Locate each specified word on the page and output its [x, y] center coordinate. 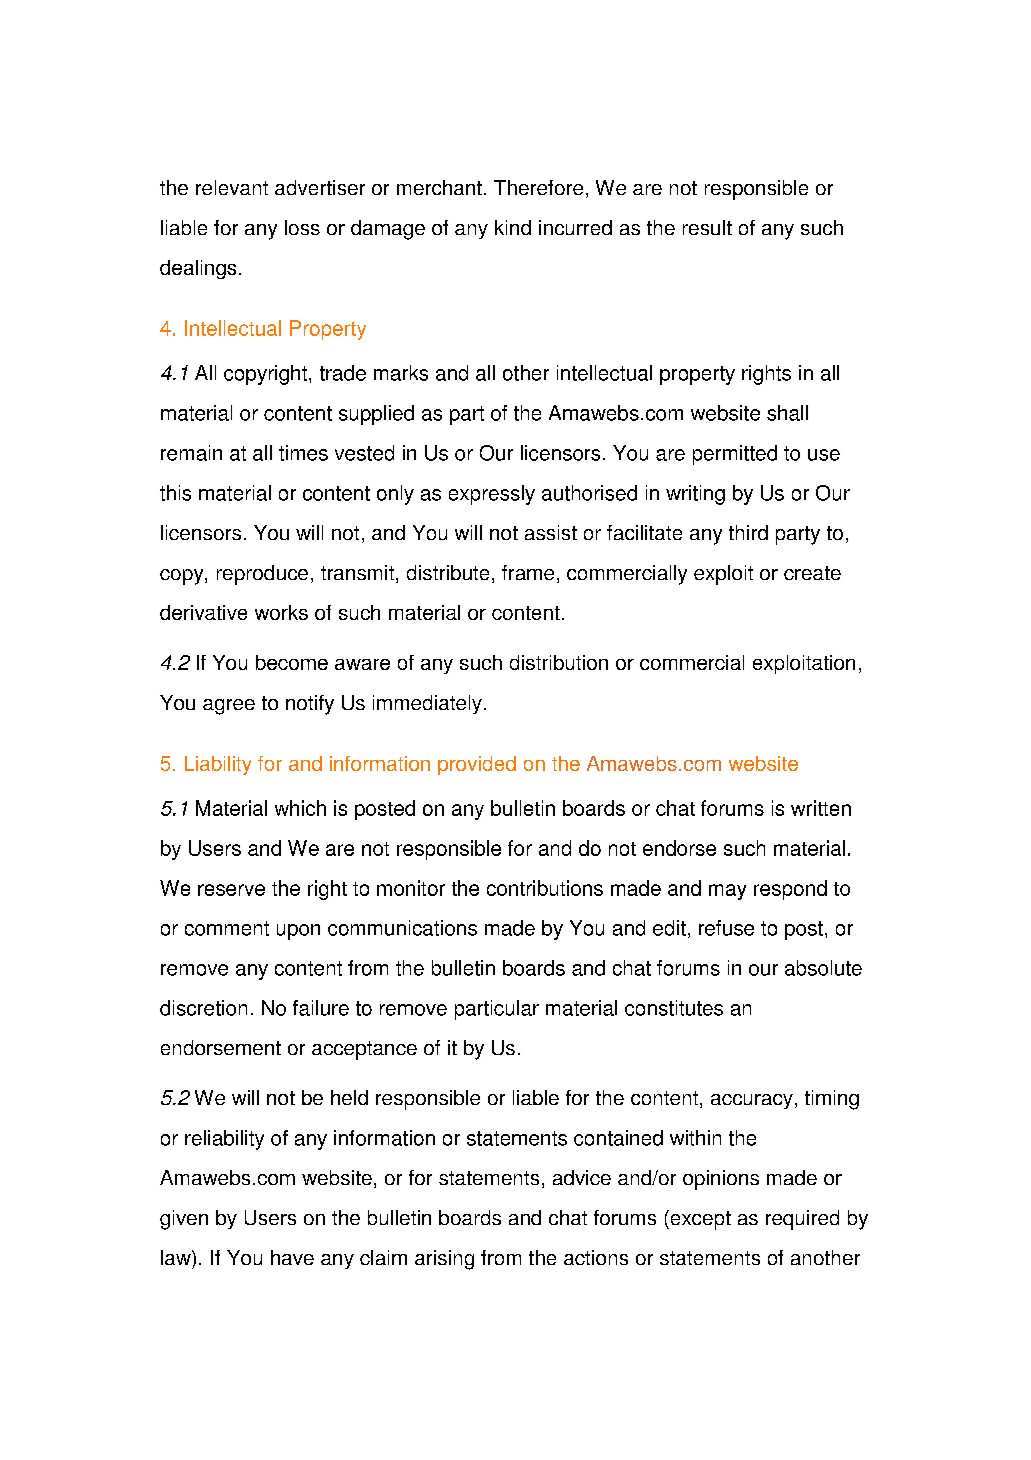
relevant [232, 187]
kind [513, 227]
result [707, 227]
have [292, 1257]
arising [444, 1260]
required [802, 1220]
